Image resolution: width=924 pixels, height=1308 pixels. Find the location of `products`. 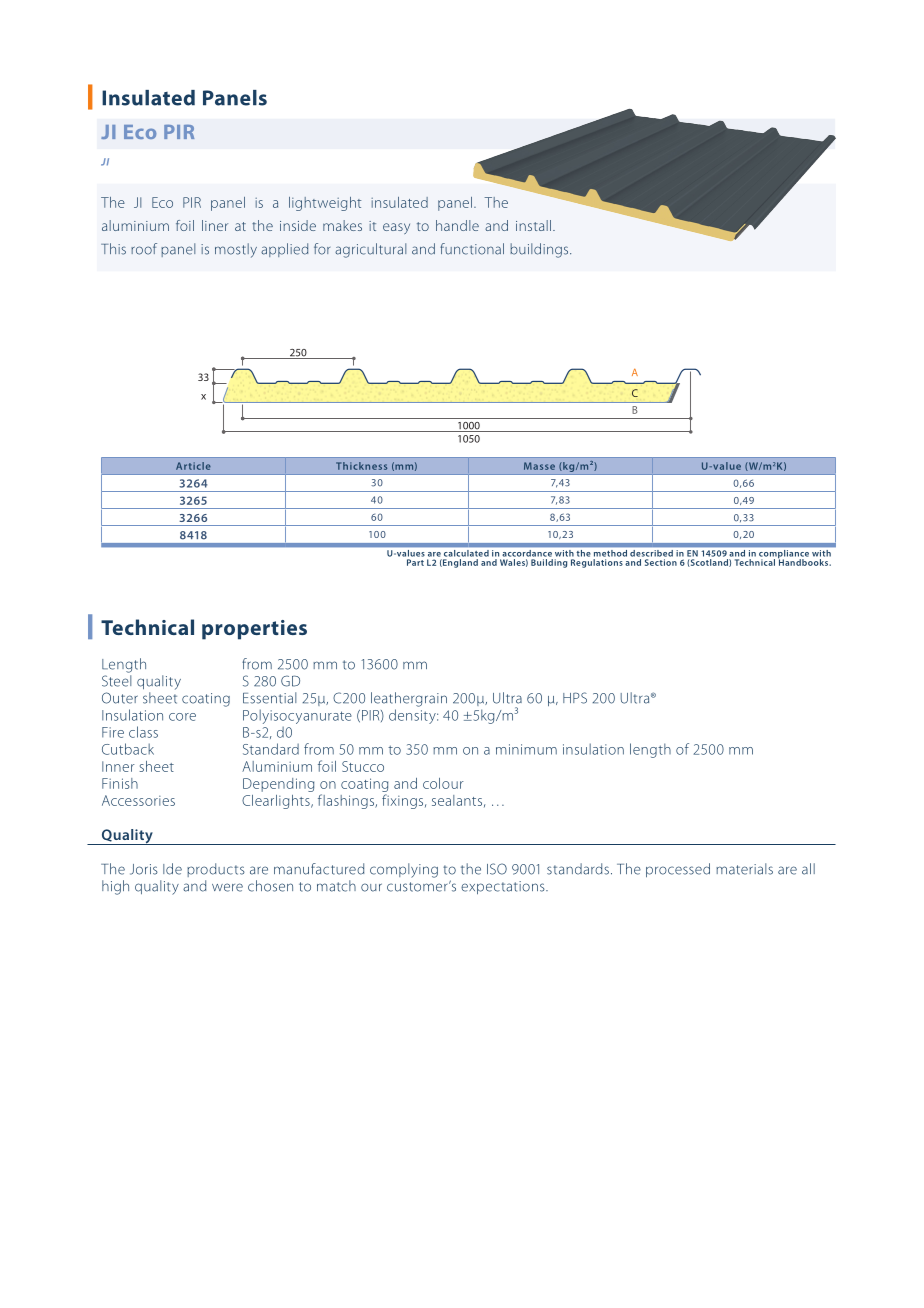

products is located at coordinates (216, 870).
